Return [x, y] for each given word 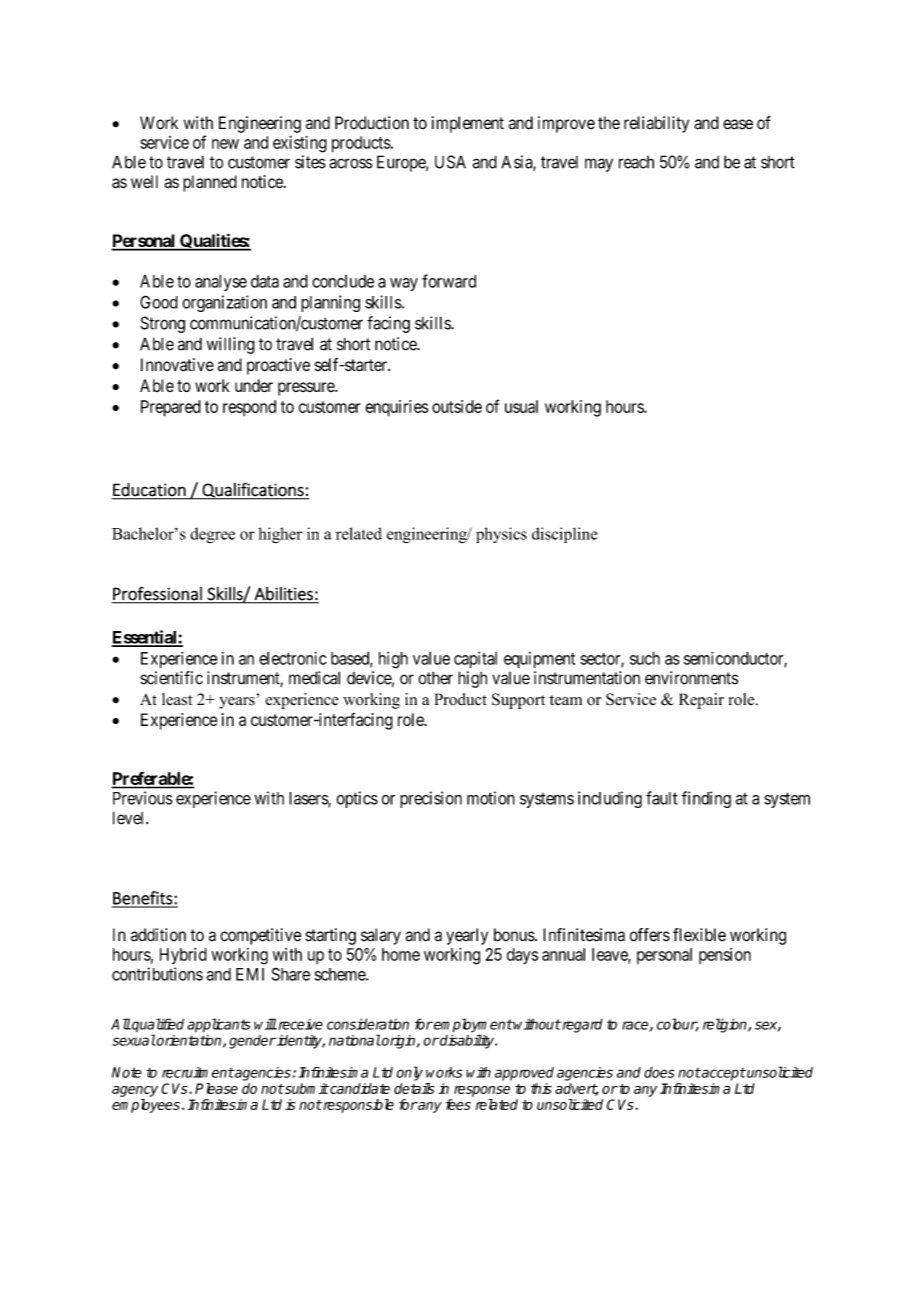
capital [475, 660]
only [410, 1073]
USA [450, 162]
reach [636, 162]
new [225, 144]
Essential [145, 638]
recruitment [198, 1072]
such [645, 658]
